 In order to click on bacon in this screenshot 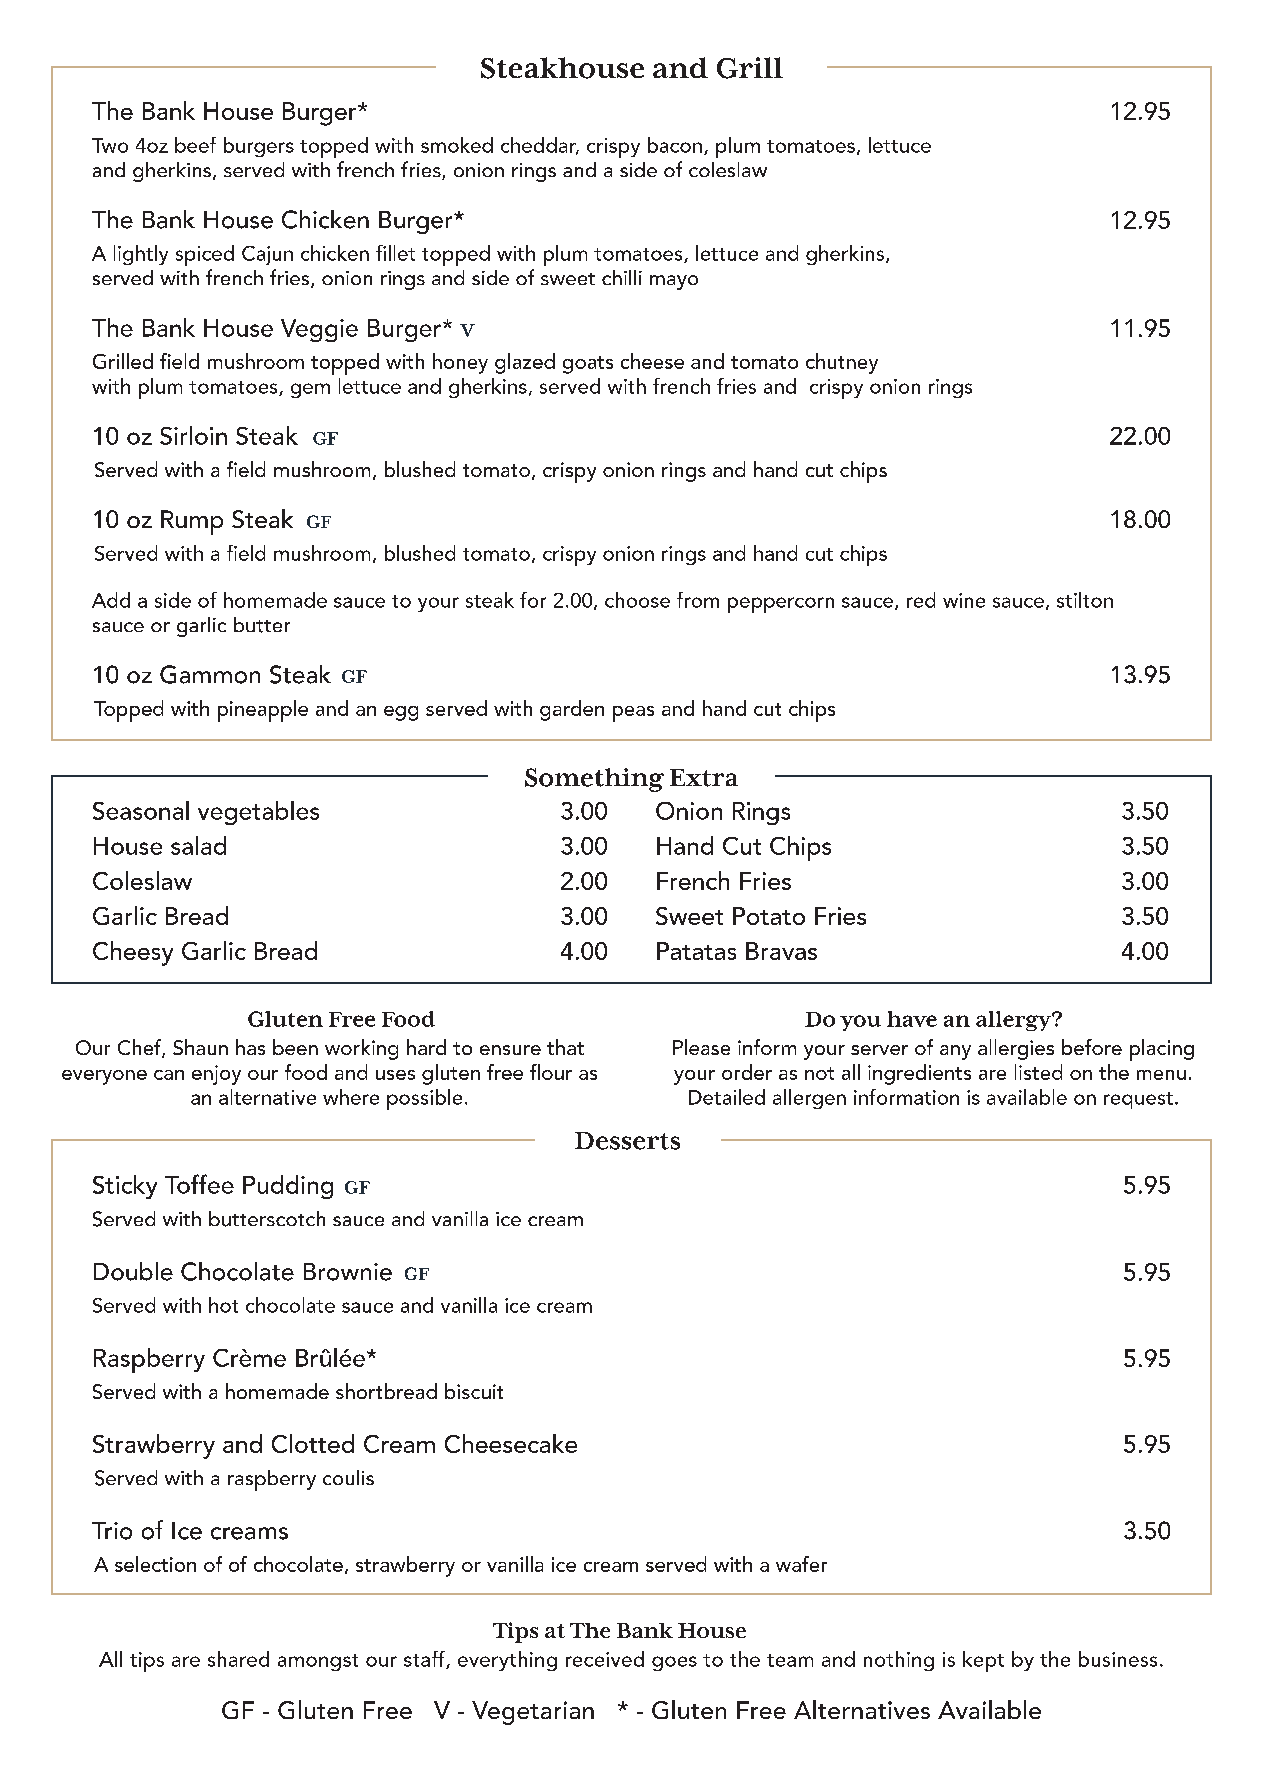, I will do `click(675, 145)`.
